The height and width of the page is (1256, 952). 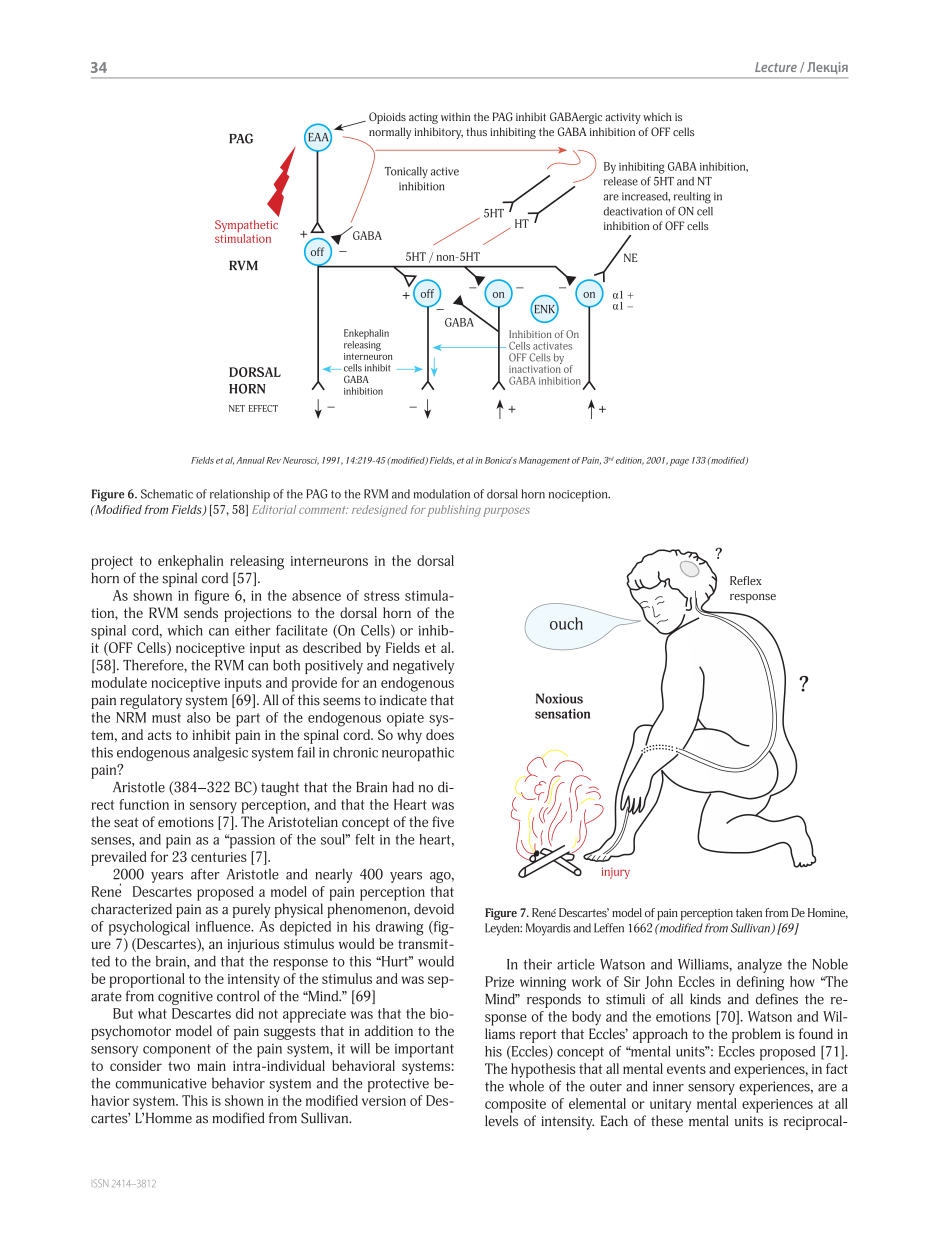 What do you see at coordinates (776, 67) in the page?
I see `Lecture` at bounding box center [776, 67].
